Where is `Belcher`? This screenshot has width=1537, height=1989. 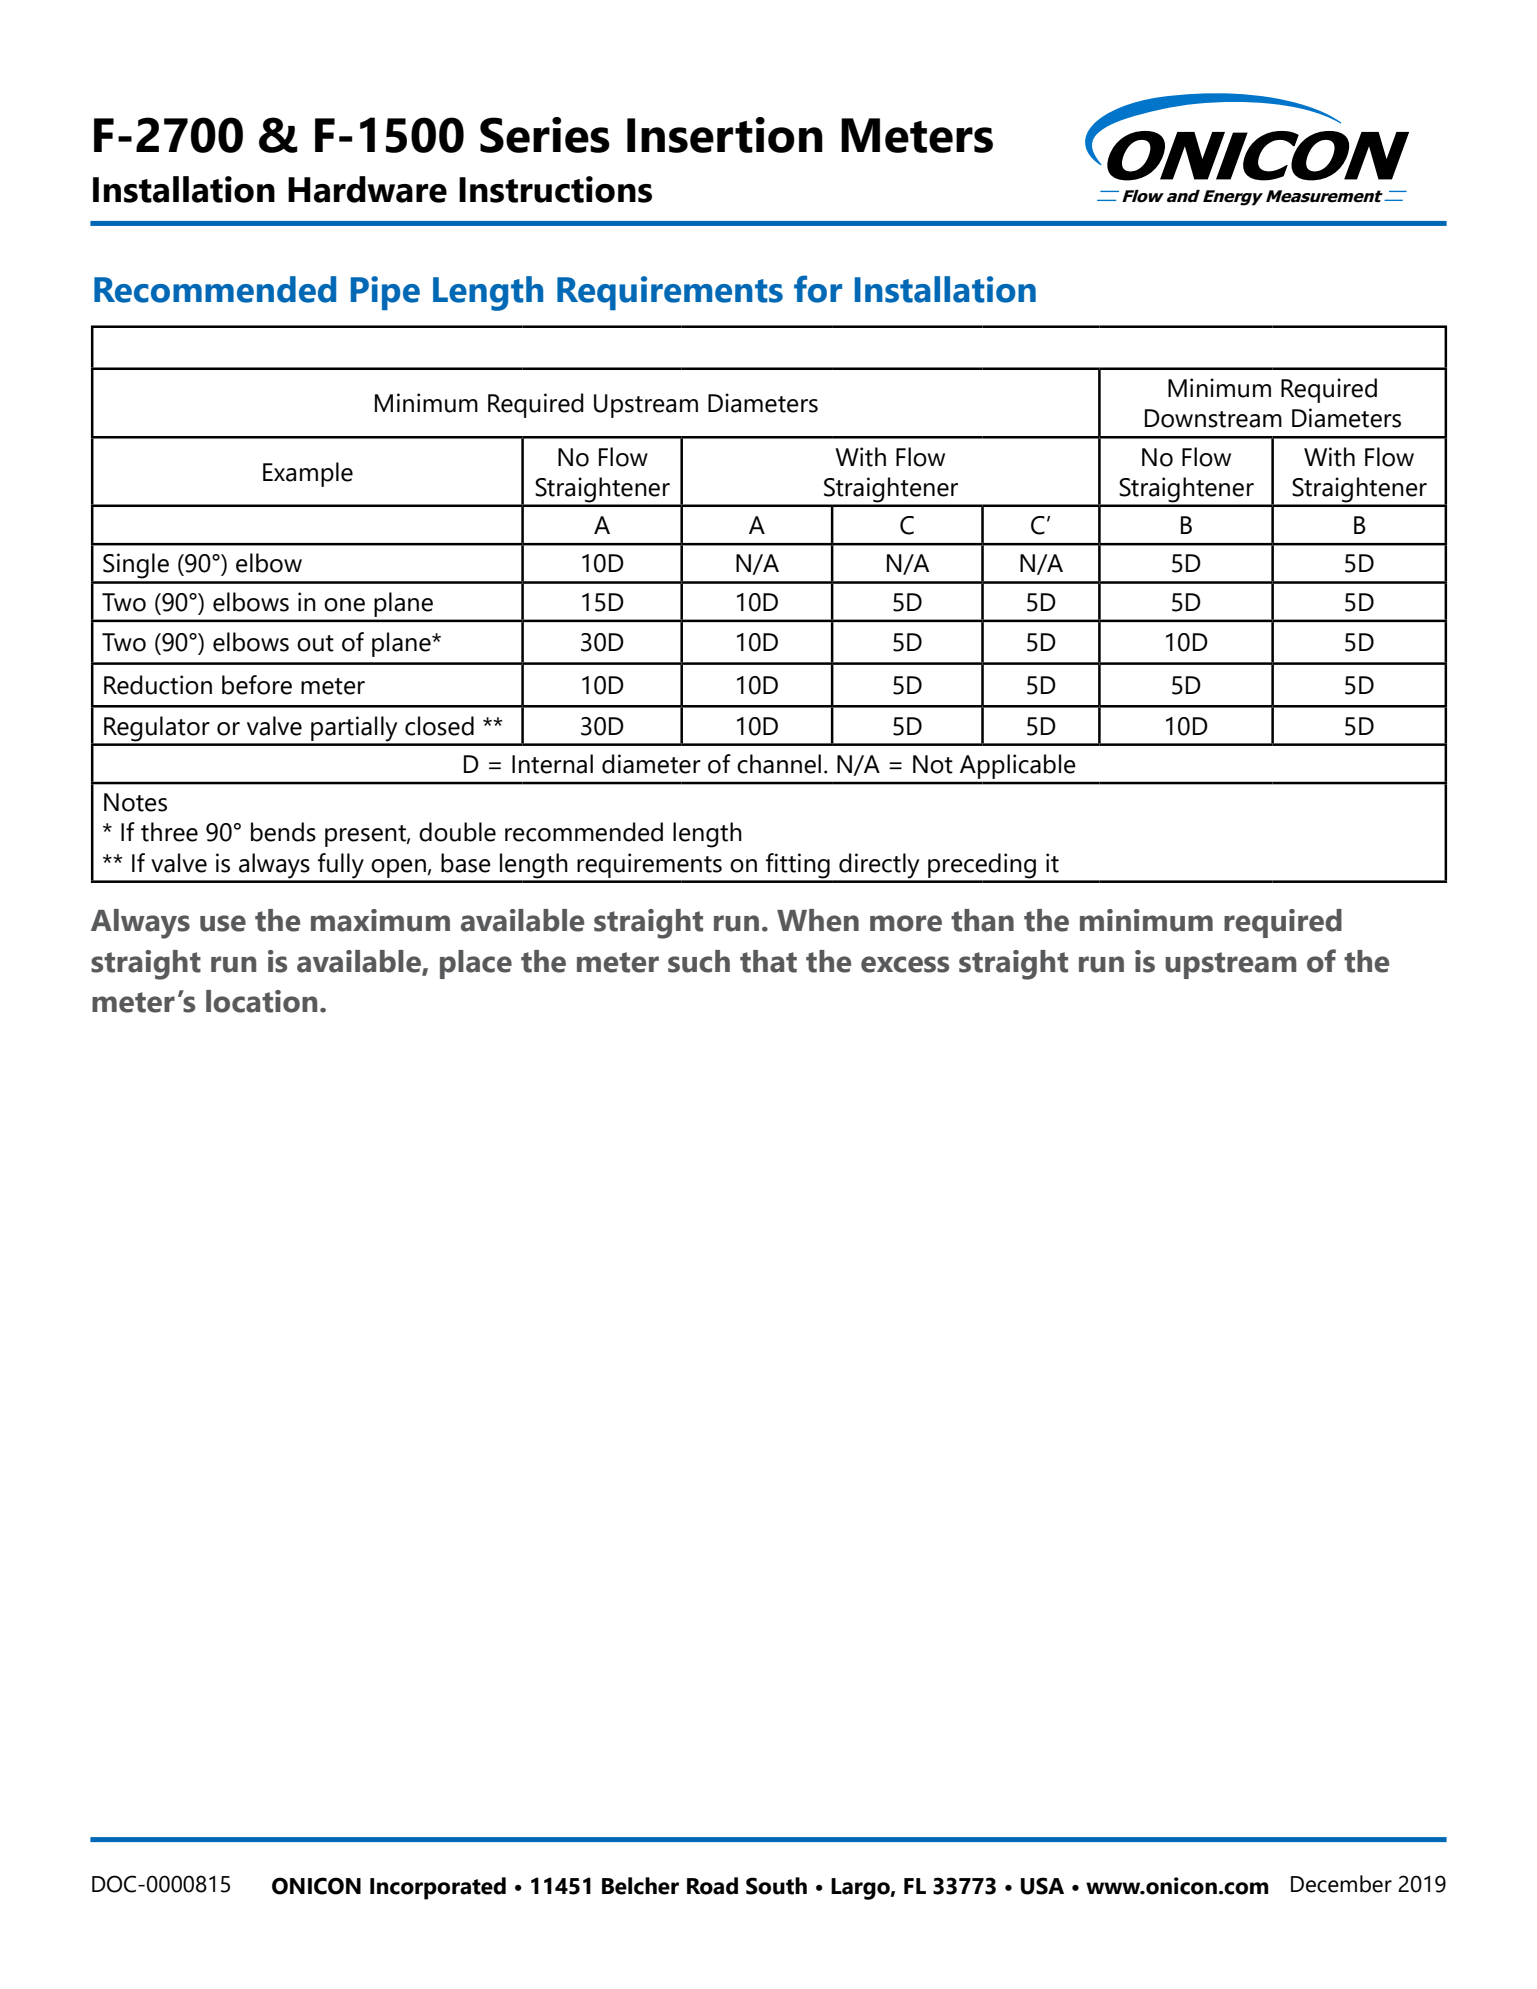 Belcher is located at coordinates (640, 1886).
